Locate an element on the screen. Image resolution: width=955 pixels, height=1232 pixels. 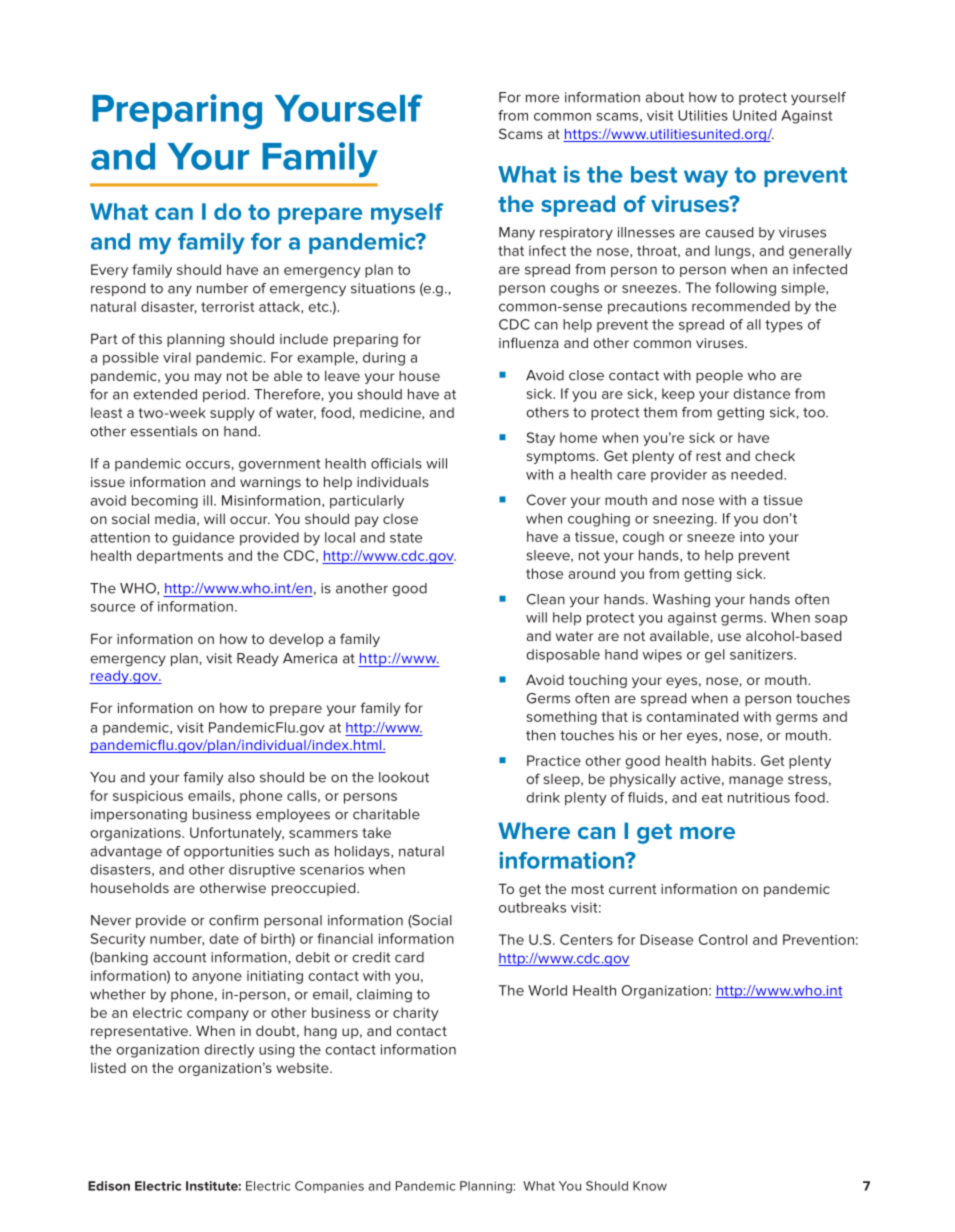
Companies is located at coordinates (329, 1187).
